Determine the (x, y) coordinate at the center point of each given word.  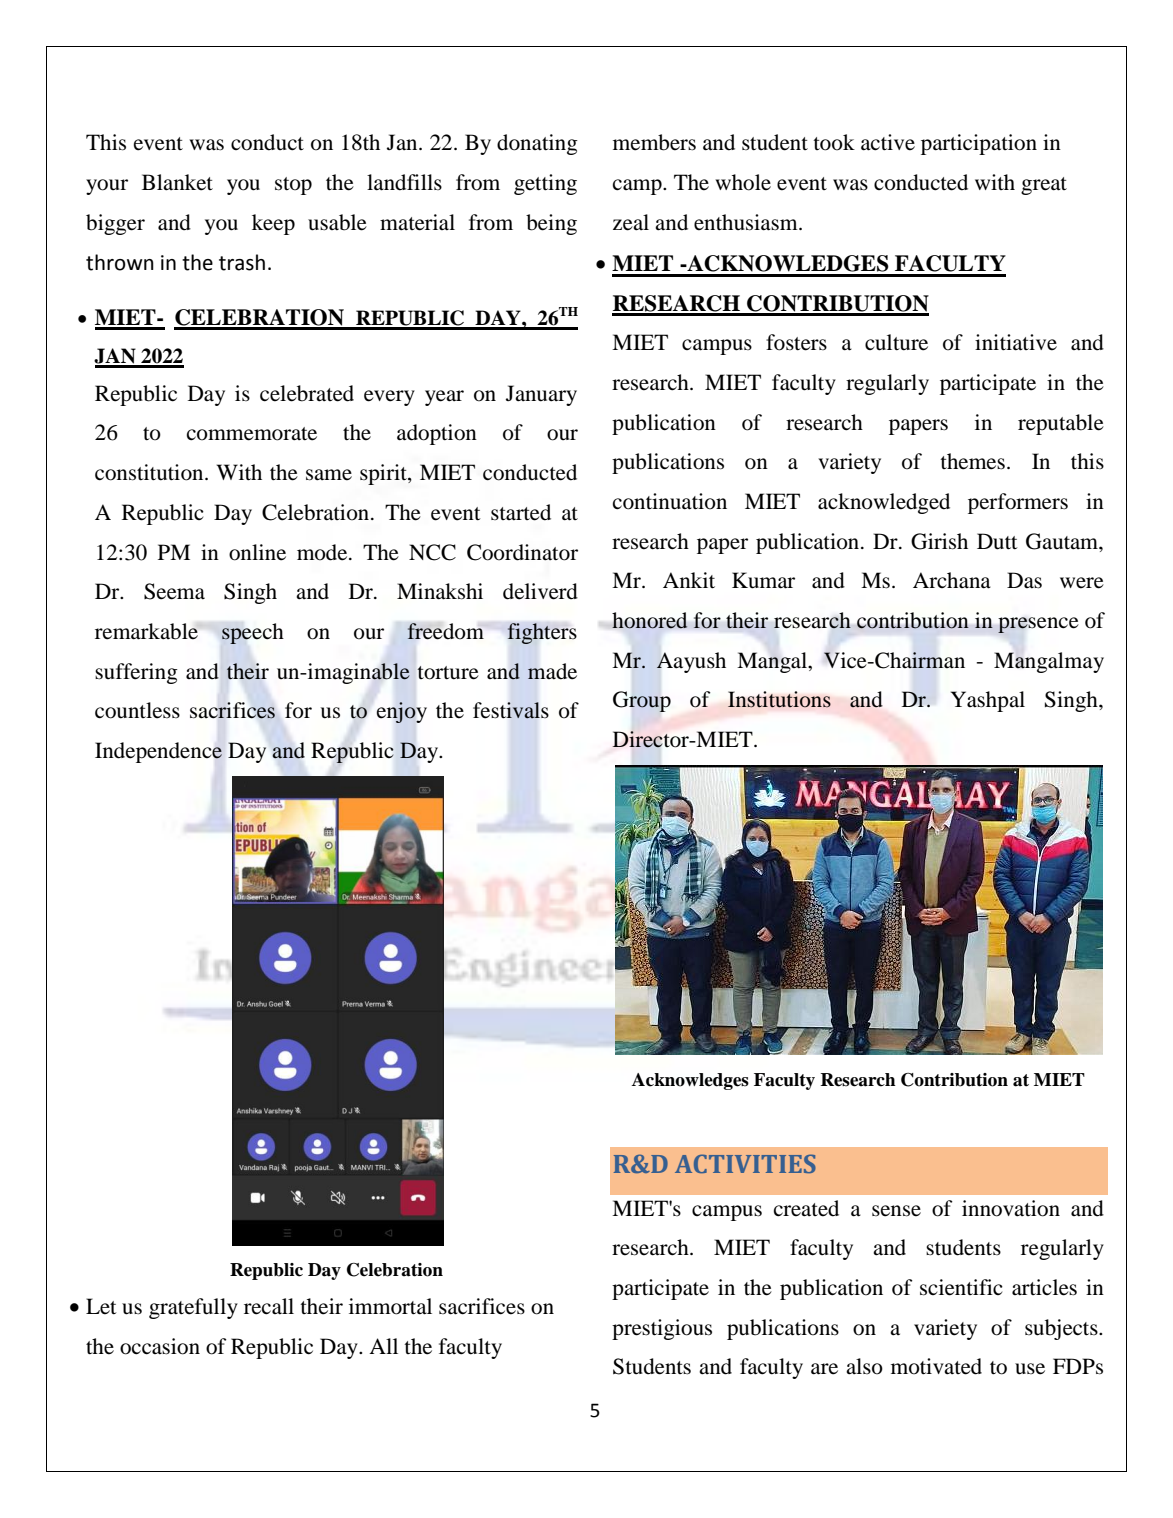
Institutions (779, 699)
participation (979, 144)
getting (545, 184)
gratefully (193, 1308)
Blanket (177, 182)
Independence (158, 752)
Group (642, 701)
